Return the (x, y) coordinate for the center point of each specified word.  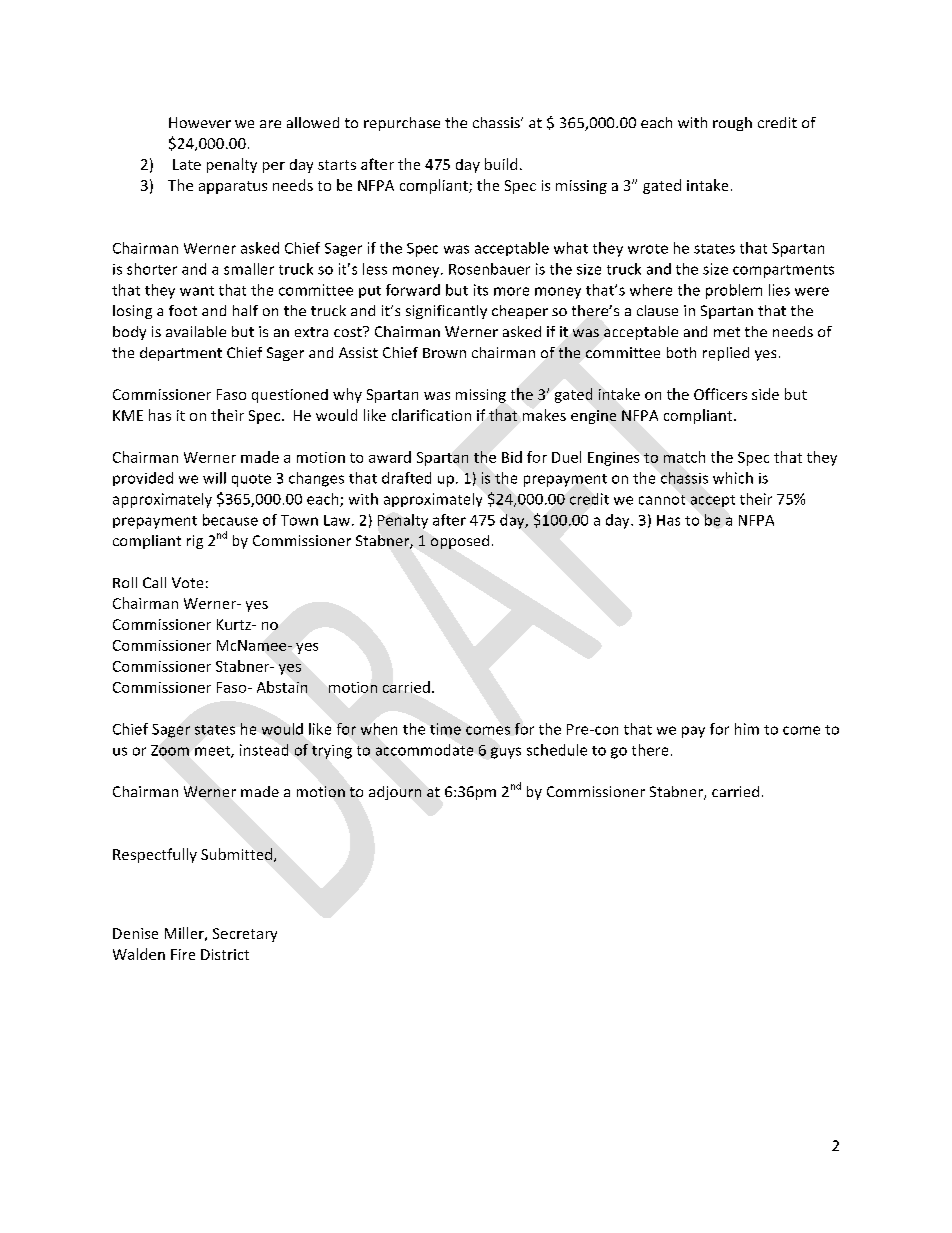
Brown (444, 353)
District (225, 954)
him (747, 729)
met (727, 332)
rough (732, 124)
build (501, 164)
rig (195, 542)
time (445, 729)
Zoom (170, 750)
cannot (662, 500)
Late (187, 164)
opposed (460, 542)
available (196, 331)
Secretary (245, 935)
